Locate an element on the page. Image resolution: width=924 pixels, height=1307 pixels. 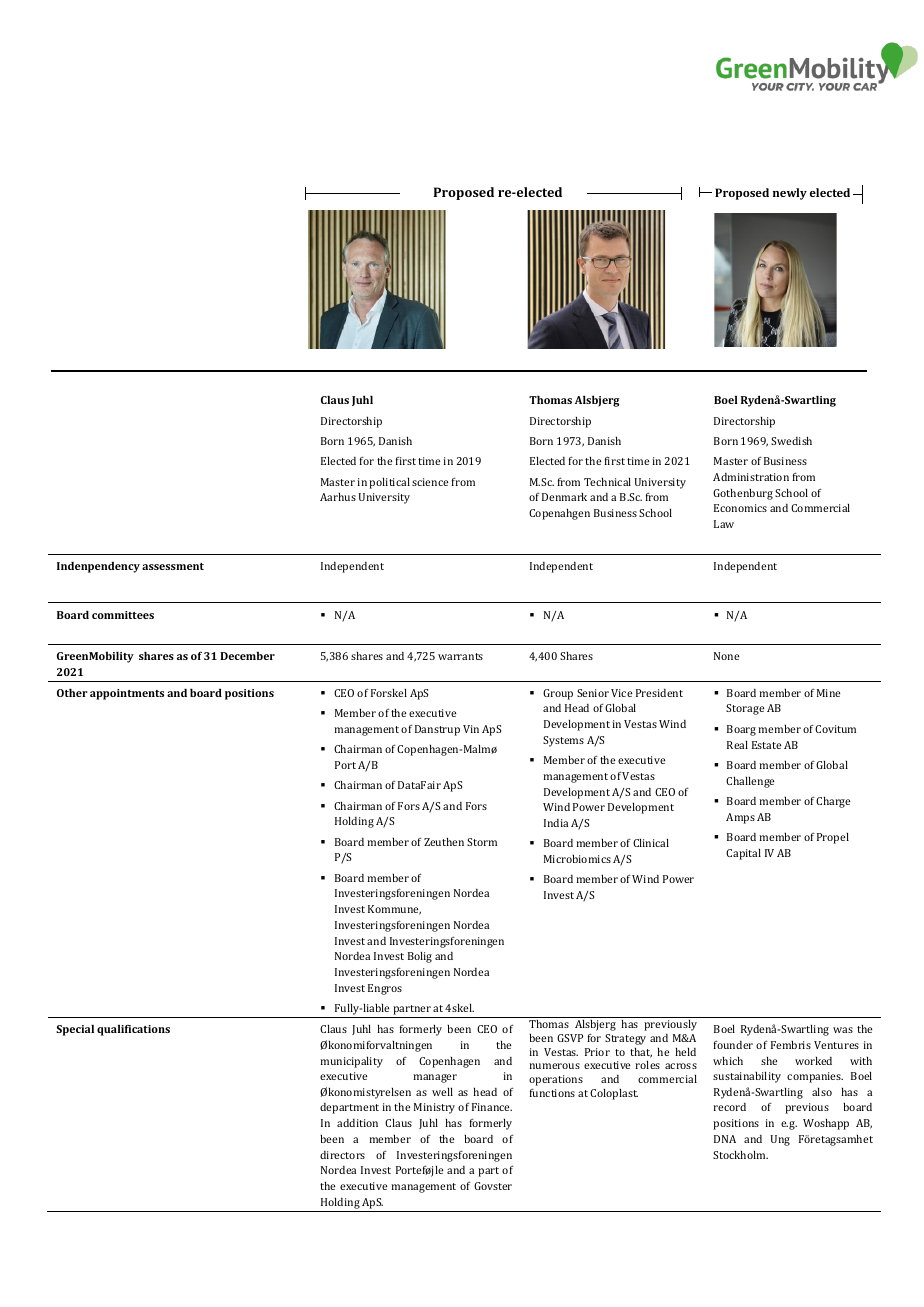
newly is located at coordinates (790, 194).
